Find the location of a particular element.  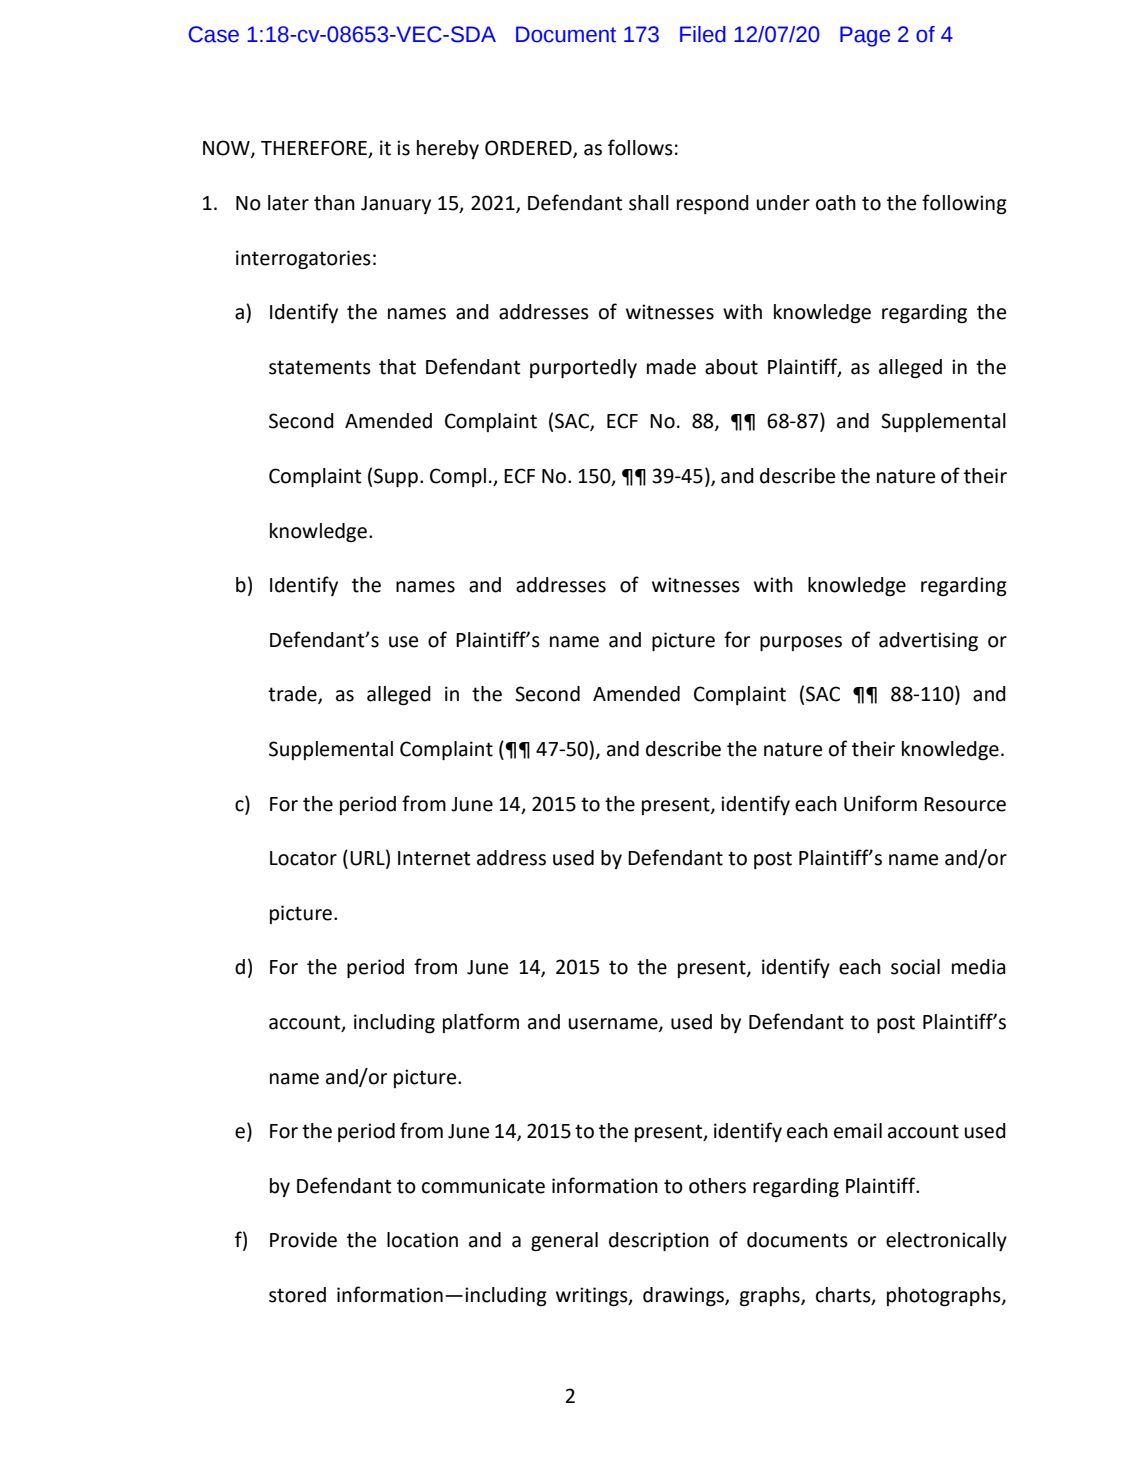

Case is located at coordinates (214, 34).
